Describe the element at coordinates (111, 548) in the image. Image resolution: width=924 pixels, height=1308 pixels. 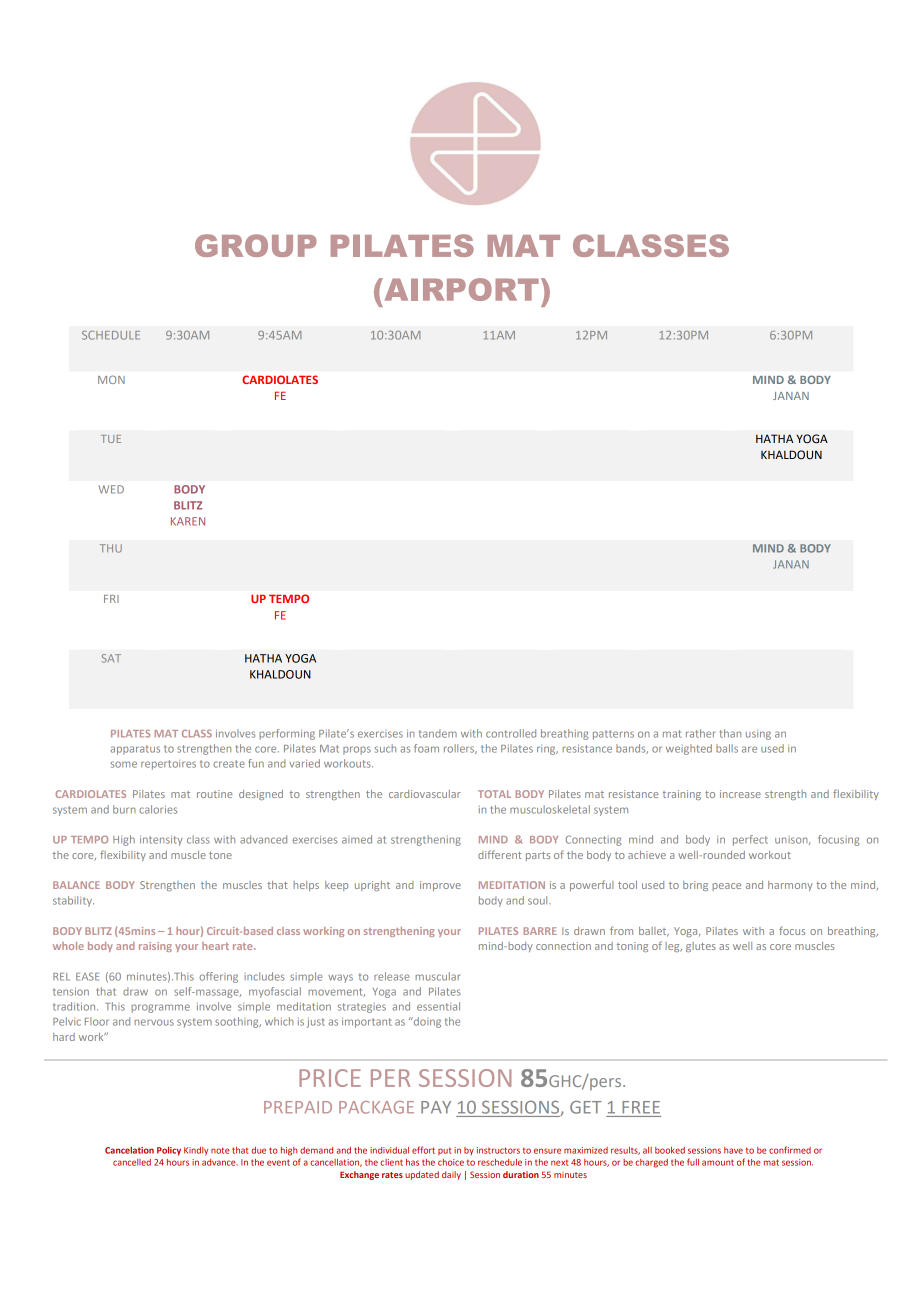
I see `THU` at that location.
